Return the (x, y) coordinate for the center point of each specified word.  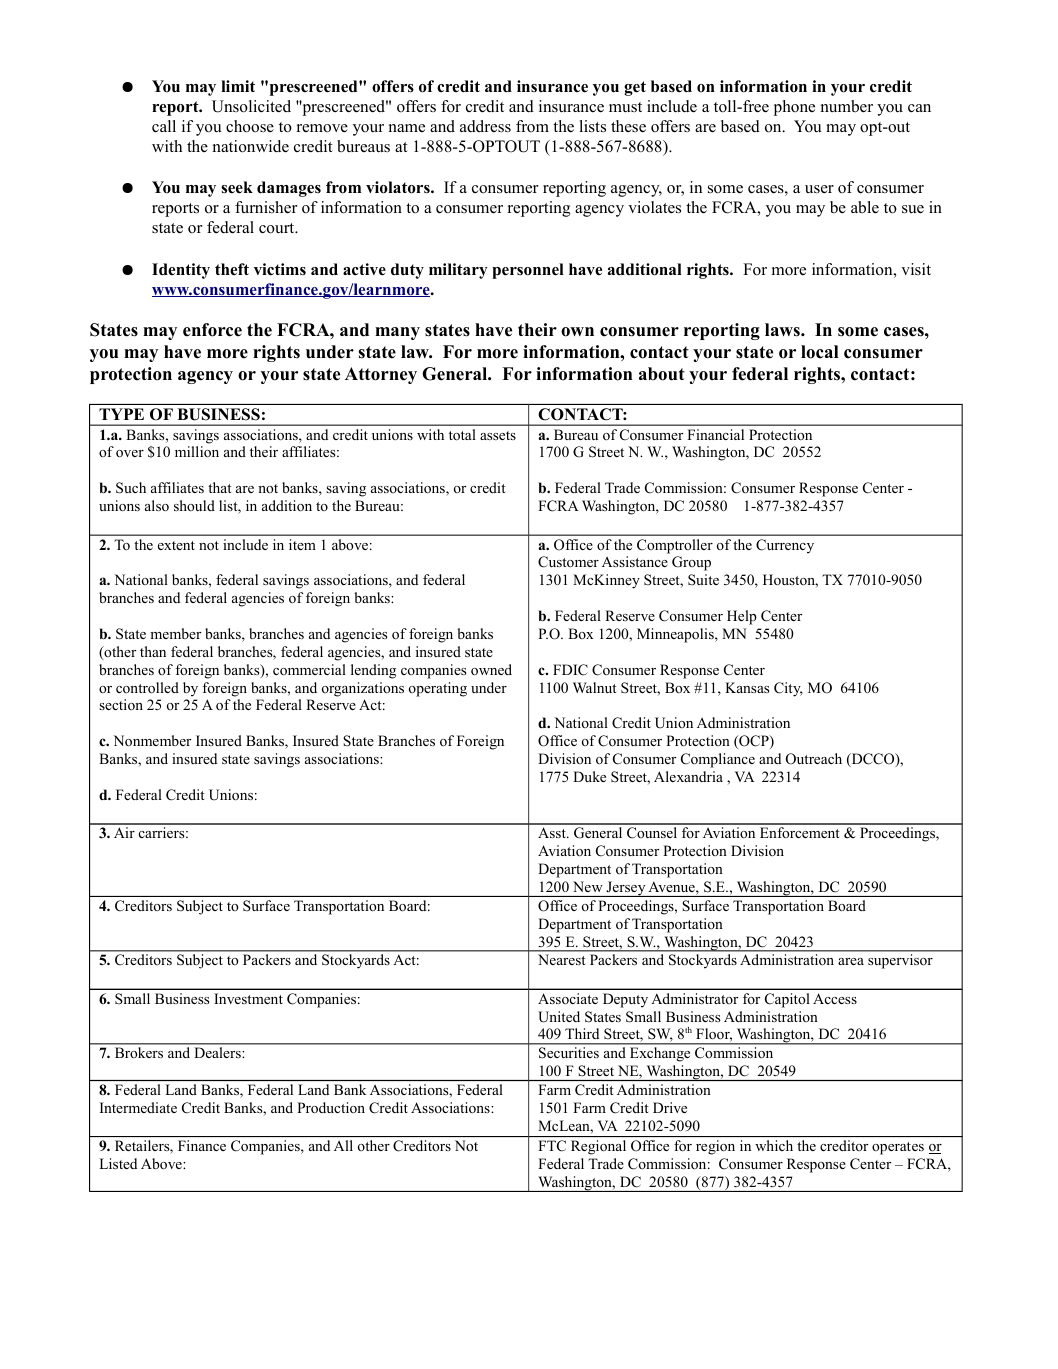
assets (498, 435)
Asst (553, 832)
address (485, 126)
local (820, 352)
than (153, 651)
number (847, 106)
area (851, 961)
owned (491, 670)
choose (250, 126)
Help (742, 617)
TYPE (121, 414)
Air (124, 832)
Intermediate (138, 1107)
